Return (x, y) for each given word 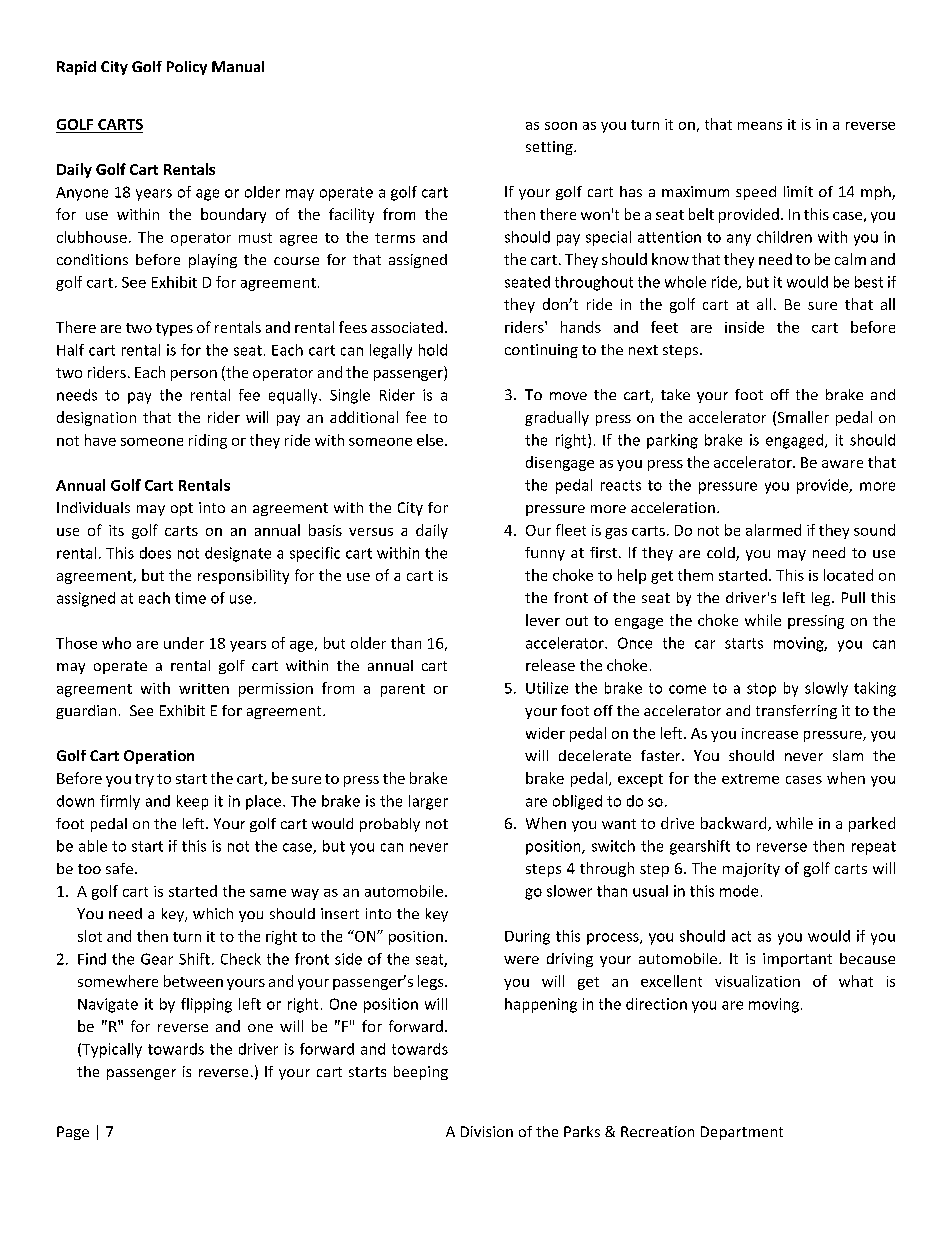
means (760, 126)
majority (751, 870)
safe (119, 868)
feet (664, 327)
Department (742, 1133)
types (174, 329)
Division (487, 1131)
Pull (853, 597)
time (190, 598)
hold (433, 350)
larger (428, 802)
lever (543, 620)
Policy (187, 68)
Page (73, 1133)
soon (561, 126)
